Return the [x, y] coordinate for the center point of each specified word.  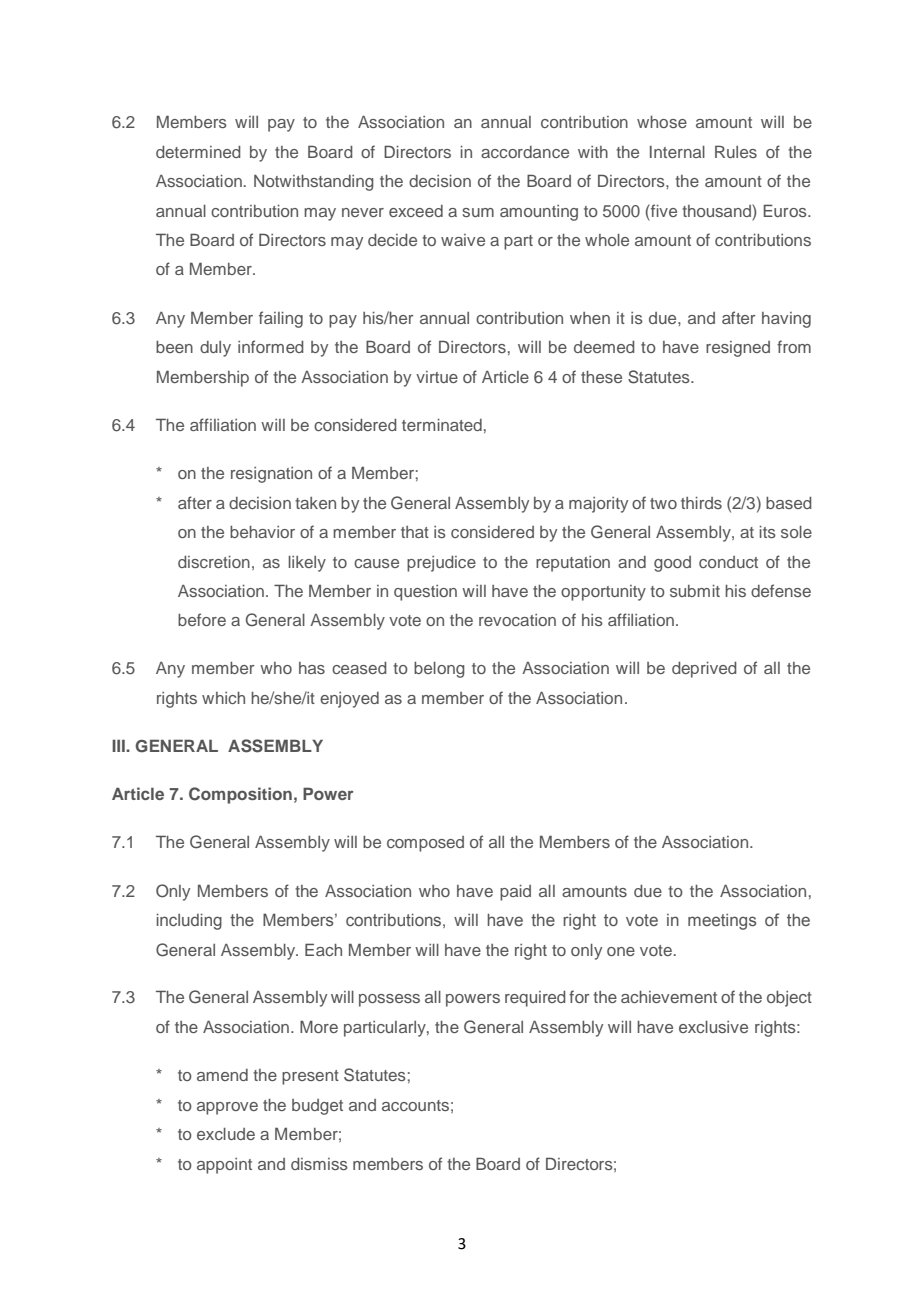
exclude [226, 1134]
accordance [525, 152]
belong [439, 670]
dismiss [319, 1164]
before [202, 619]
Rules [736, 151]
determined [198, 152]
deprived [704, 670]
